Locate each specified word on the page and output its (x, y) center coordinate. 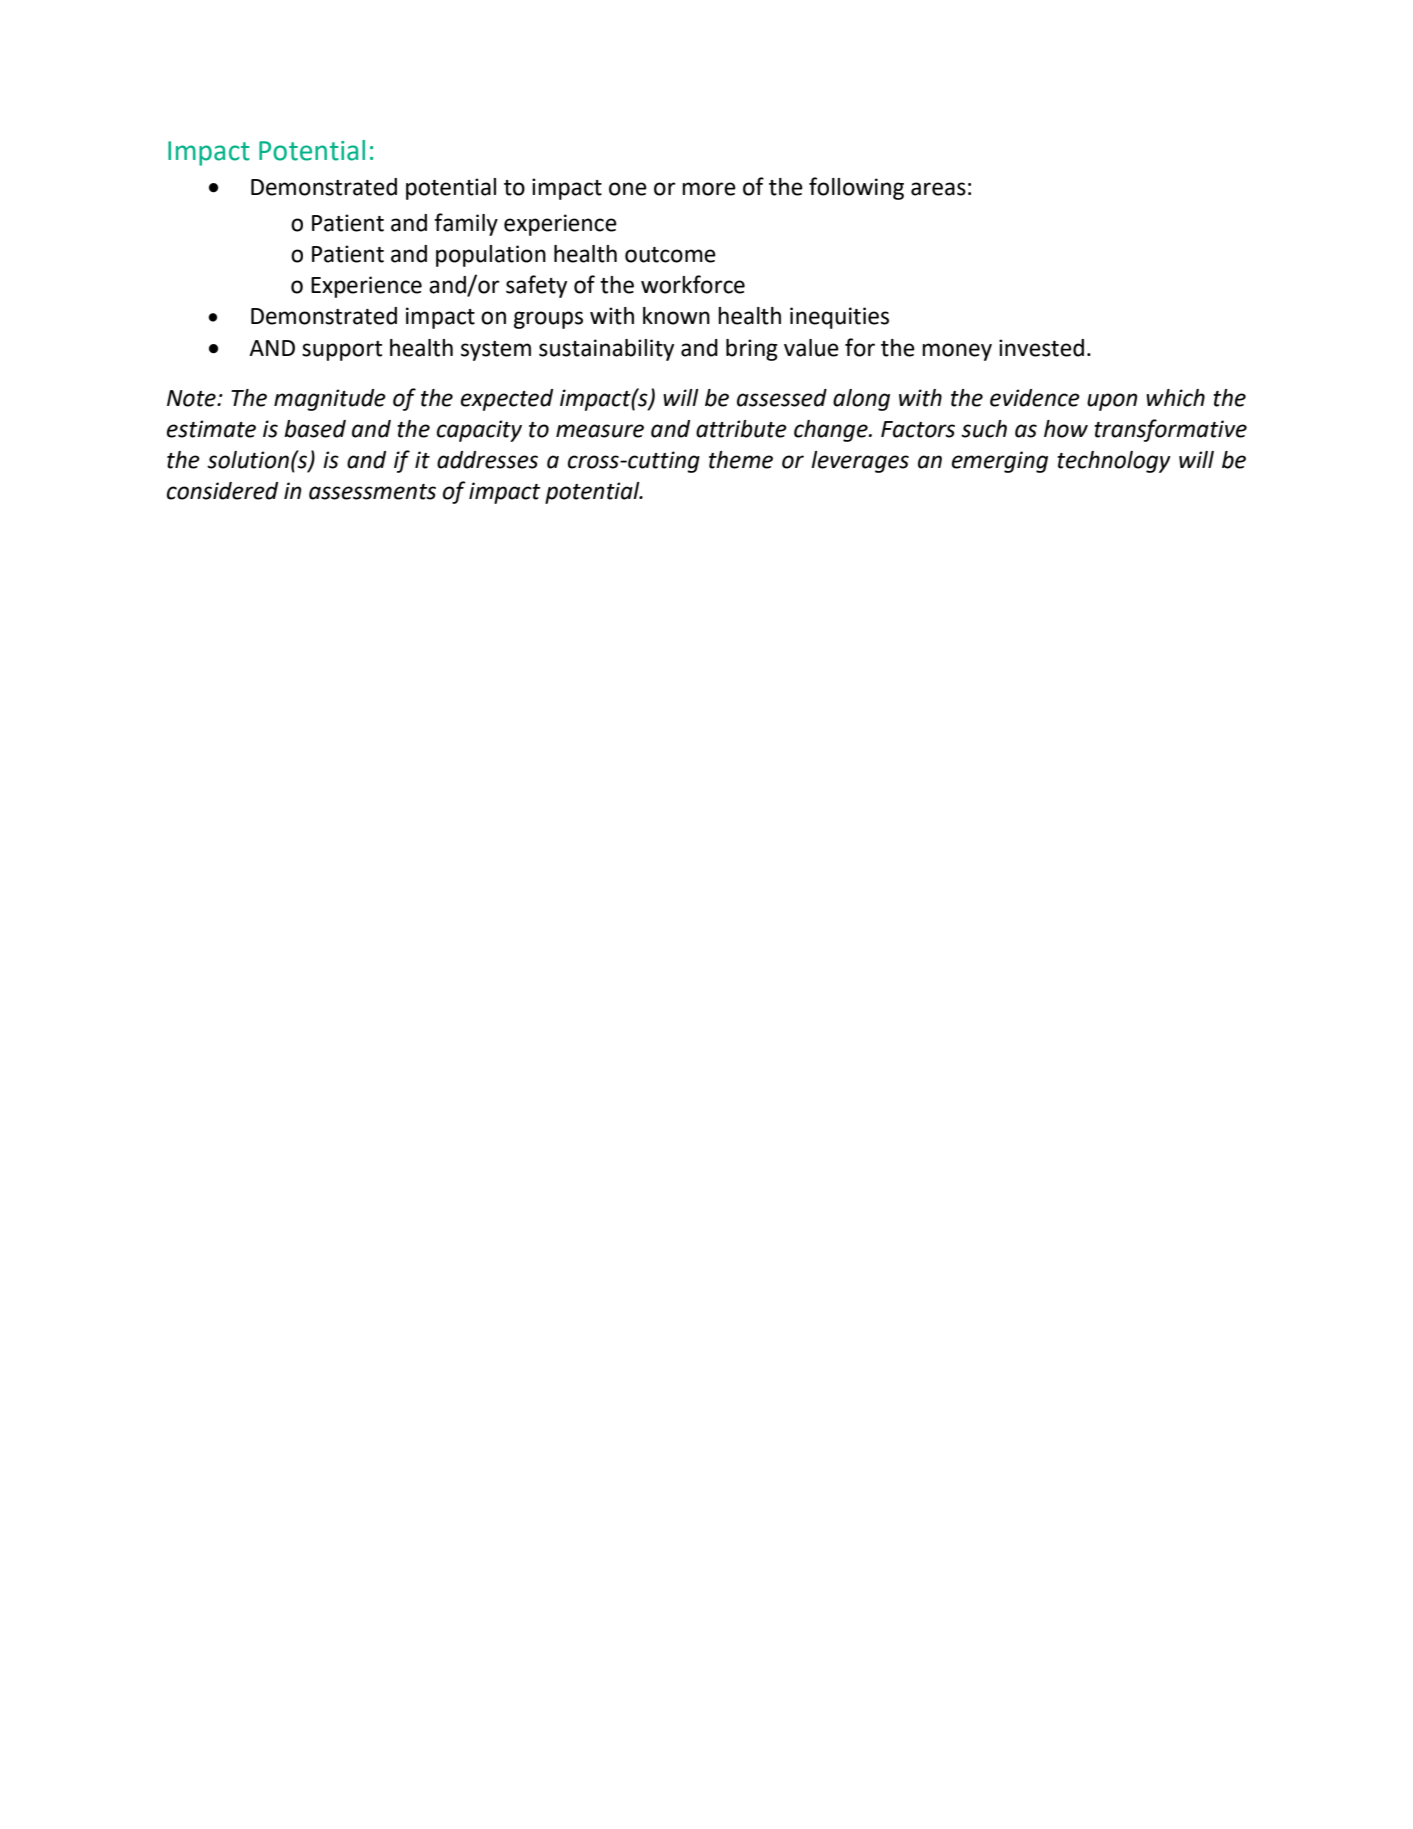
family (466, 224)
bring (752, 350)
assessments (372, 492)
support (342, 351)
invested (1041, 348)
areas (938, 189)
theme (741, 460)
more (709, 189)
